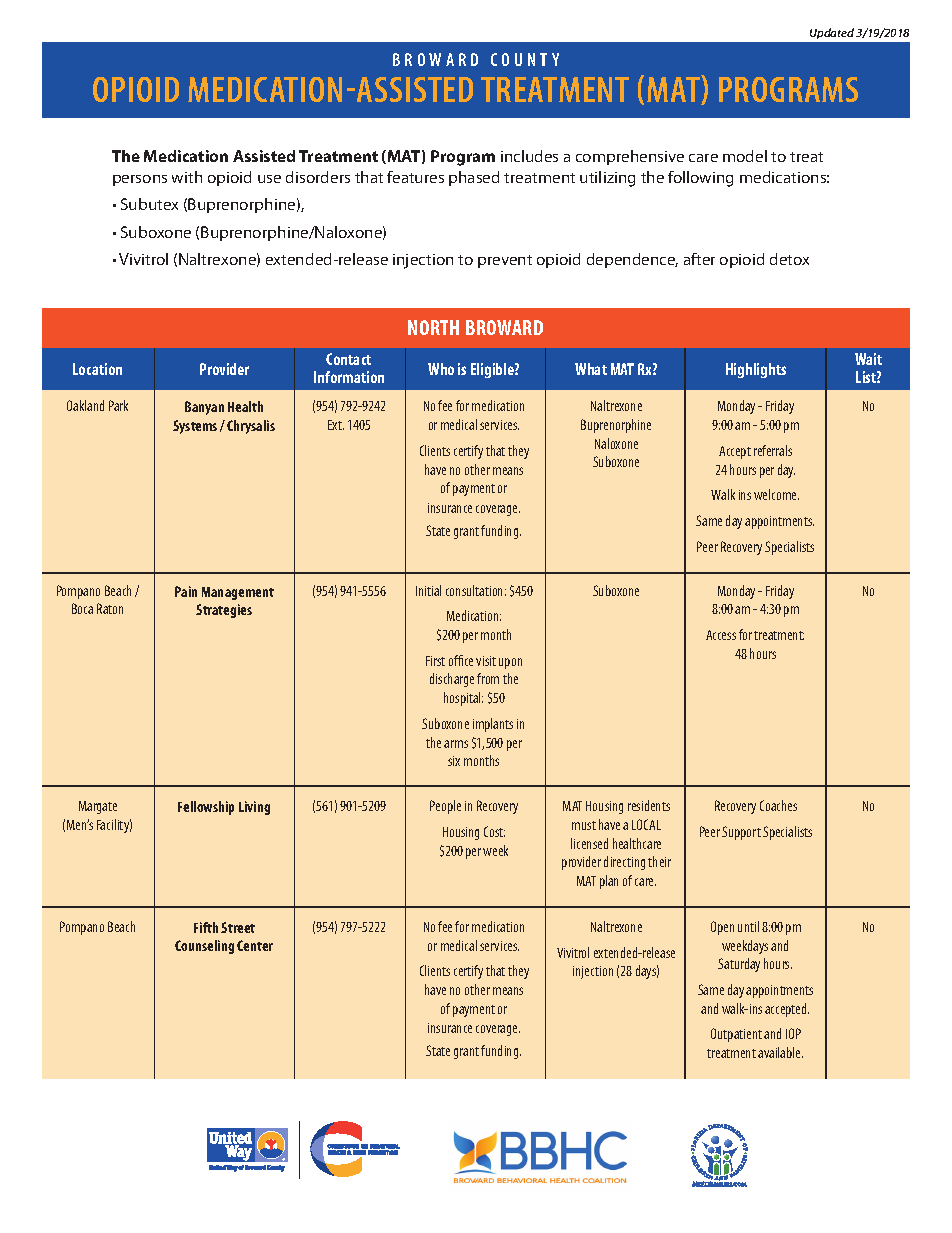  I want to click on Highlights, so click(756, 370).
